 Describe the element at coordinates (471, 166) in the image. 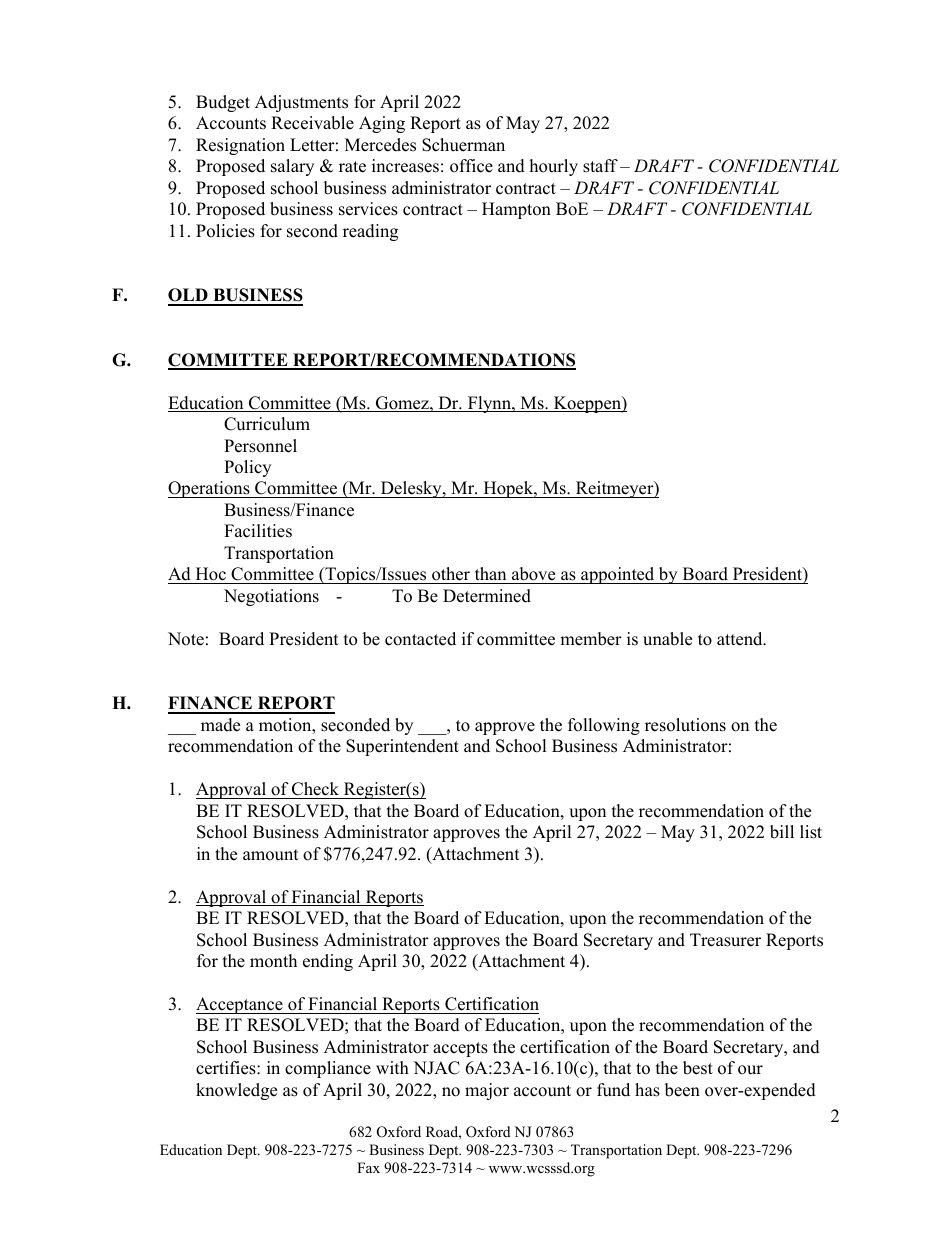

I see `office` at that location.
